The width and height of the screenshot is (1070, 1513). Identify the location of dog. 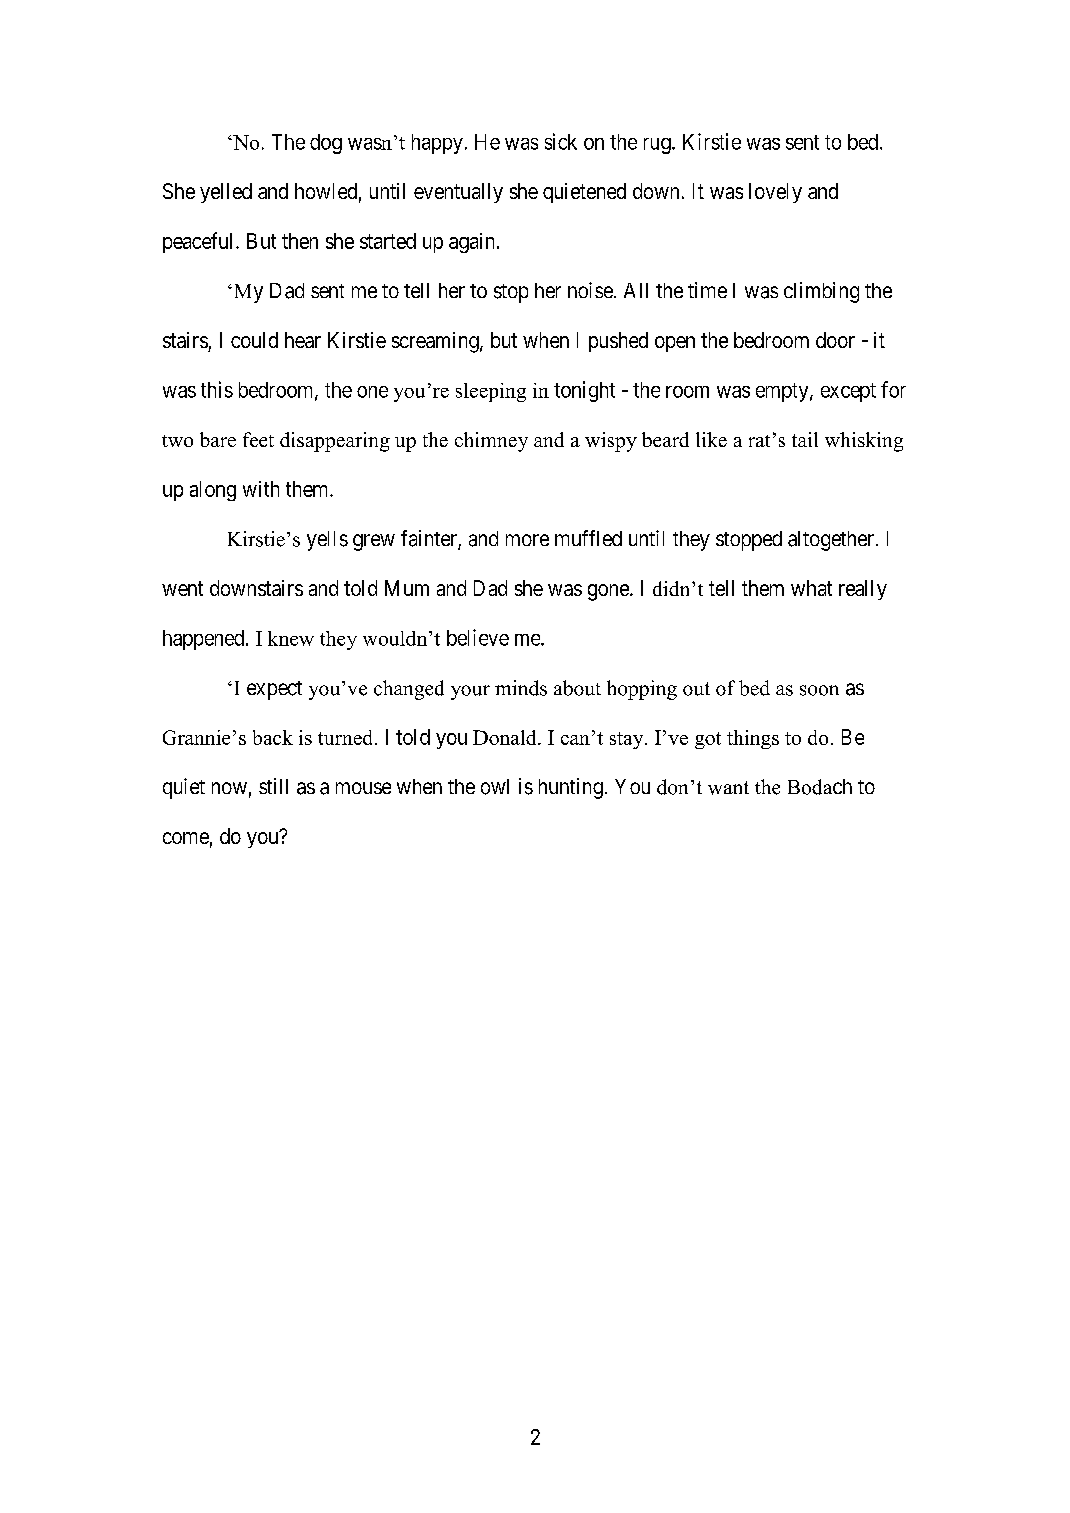
(326, 144).
